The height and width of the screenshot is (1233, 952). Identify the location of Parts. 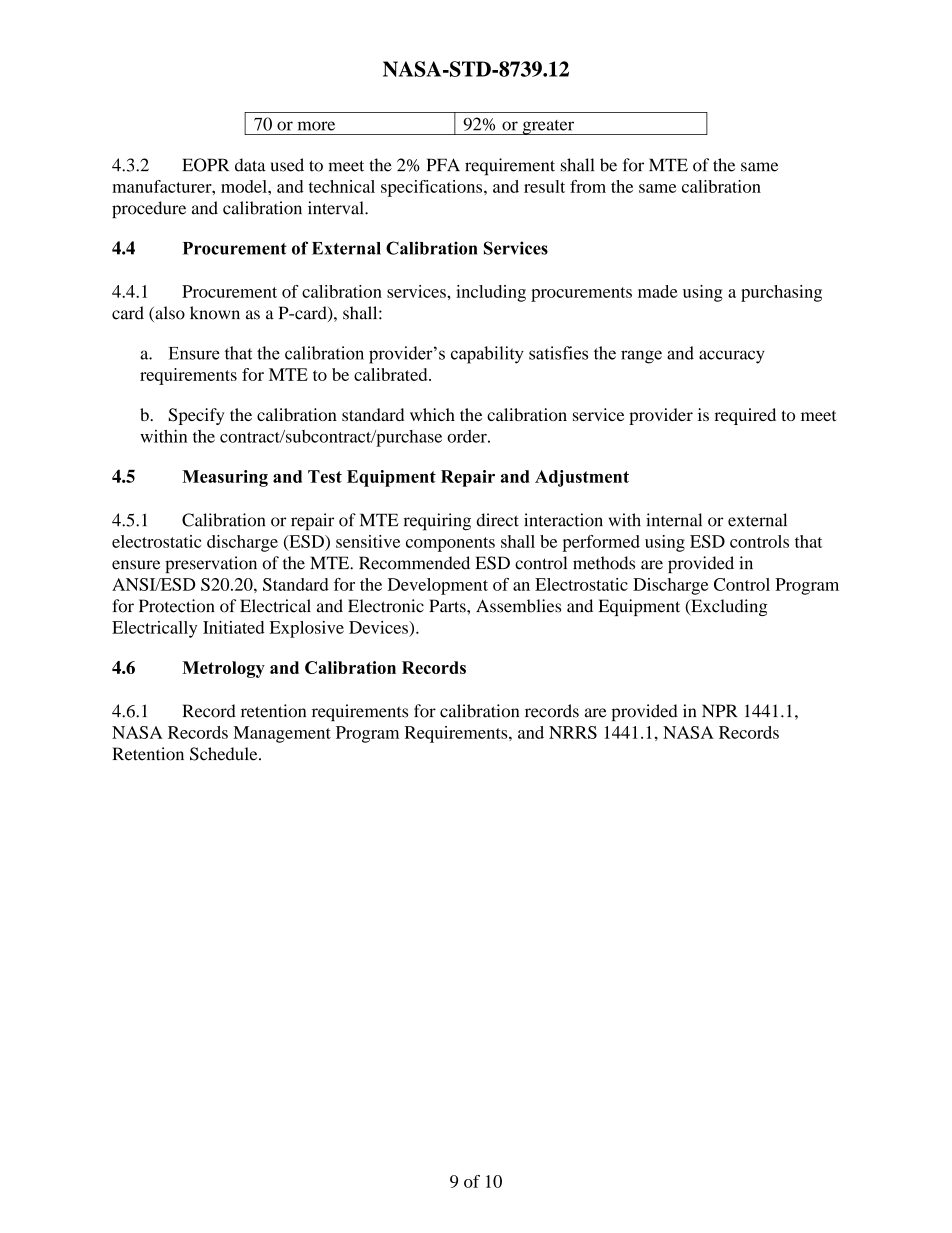
(448, 606).
